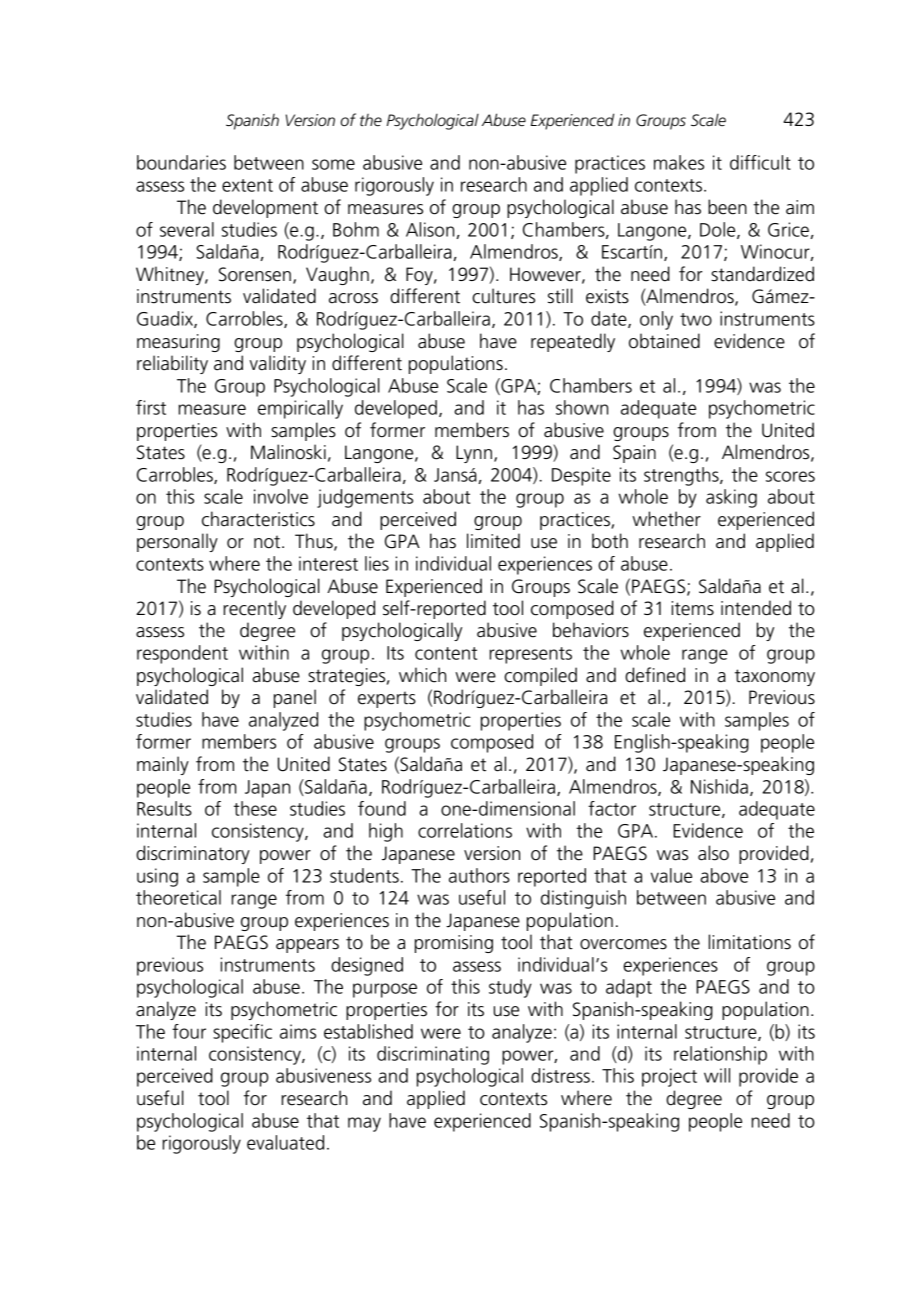 The image size is (924, 1305). Describe the element at coordinates (247, 185) in the image. I see `extent` at that location.
